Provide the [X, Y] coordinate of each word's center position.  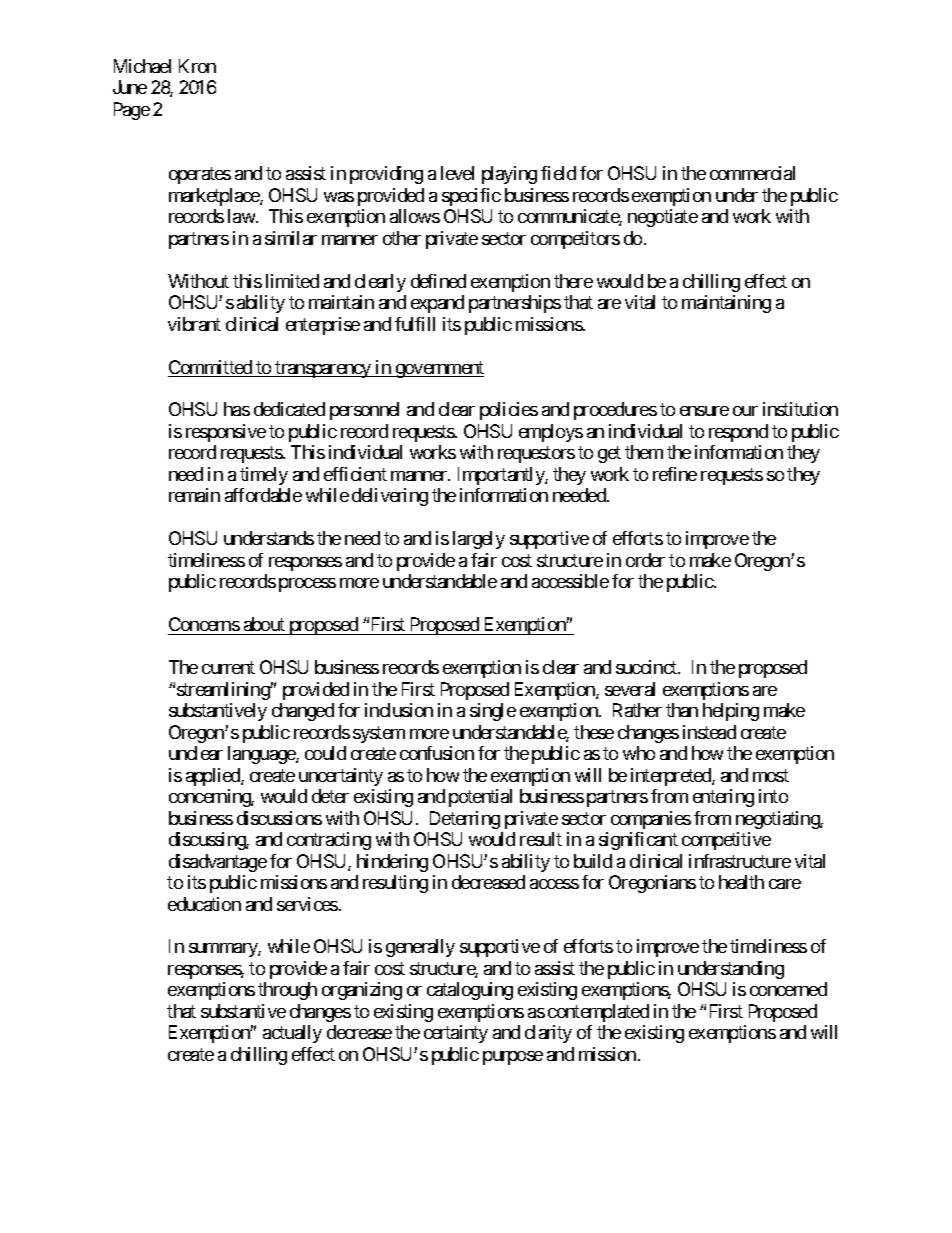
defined [438, 281]
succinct [647, 667]
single [493, 712]
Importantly [502, 476]
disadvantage [218, 863]
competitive [726, 841]
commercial [752, 173]
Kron [197, 66]
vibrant [194, 324]
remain [194, 495]
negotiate [663, 218]
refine [675, 474]
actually [292, 1034]
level [457, 173]
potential [480, 798]
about [264, 624]
